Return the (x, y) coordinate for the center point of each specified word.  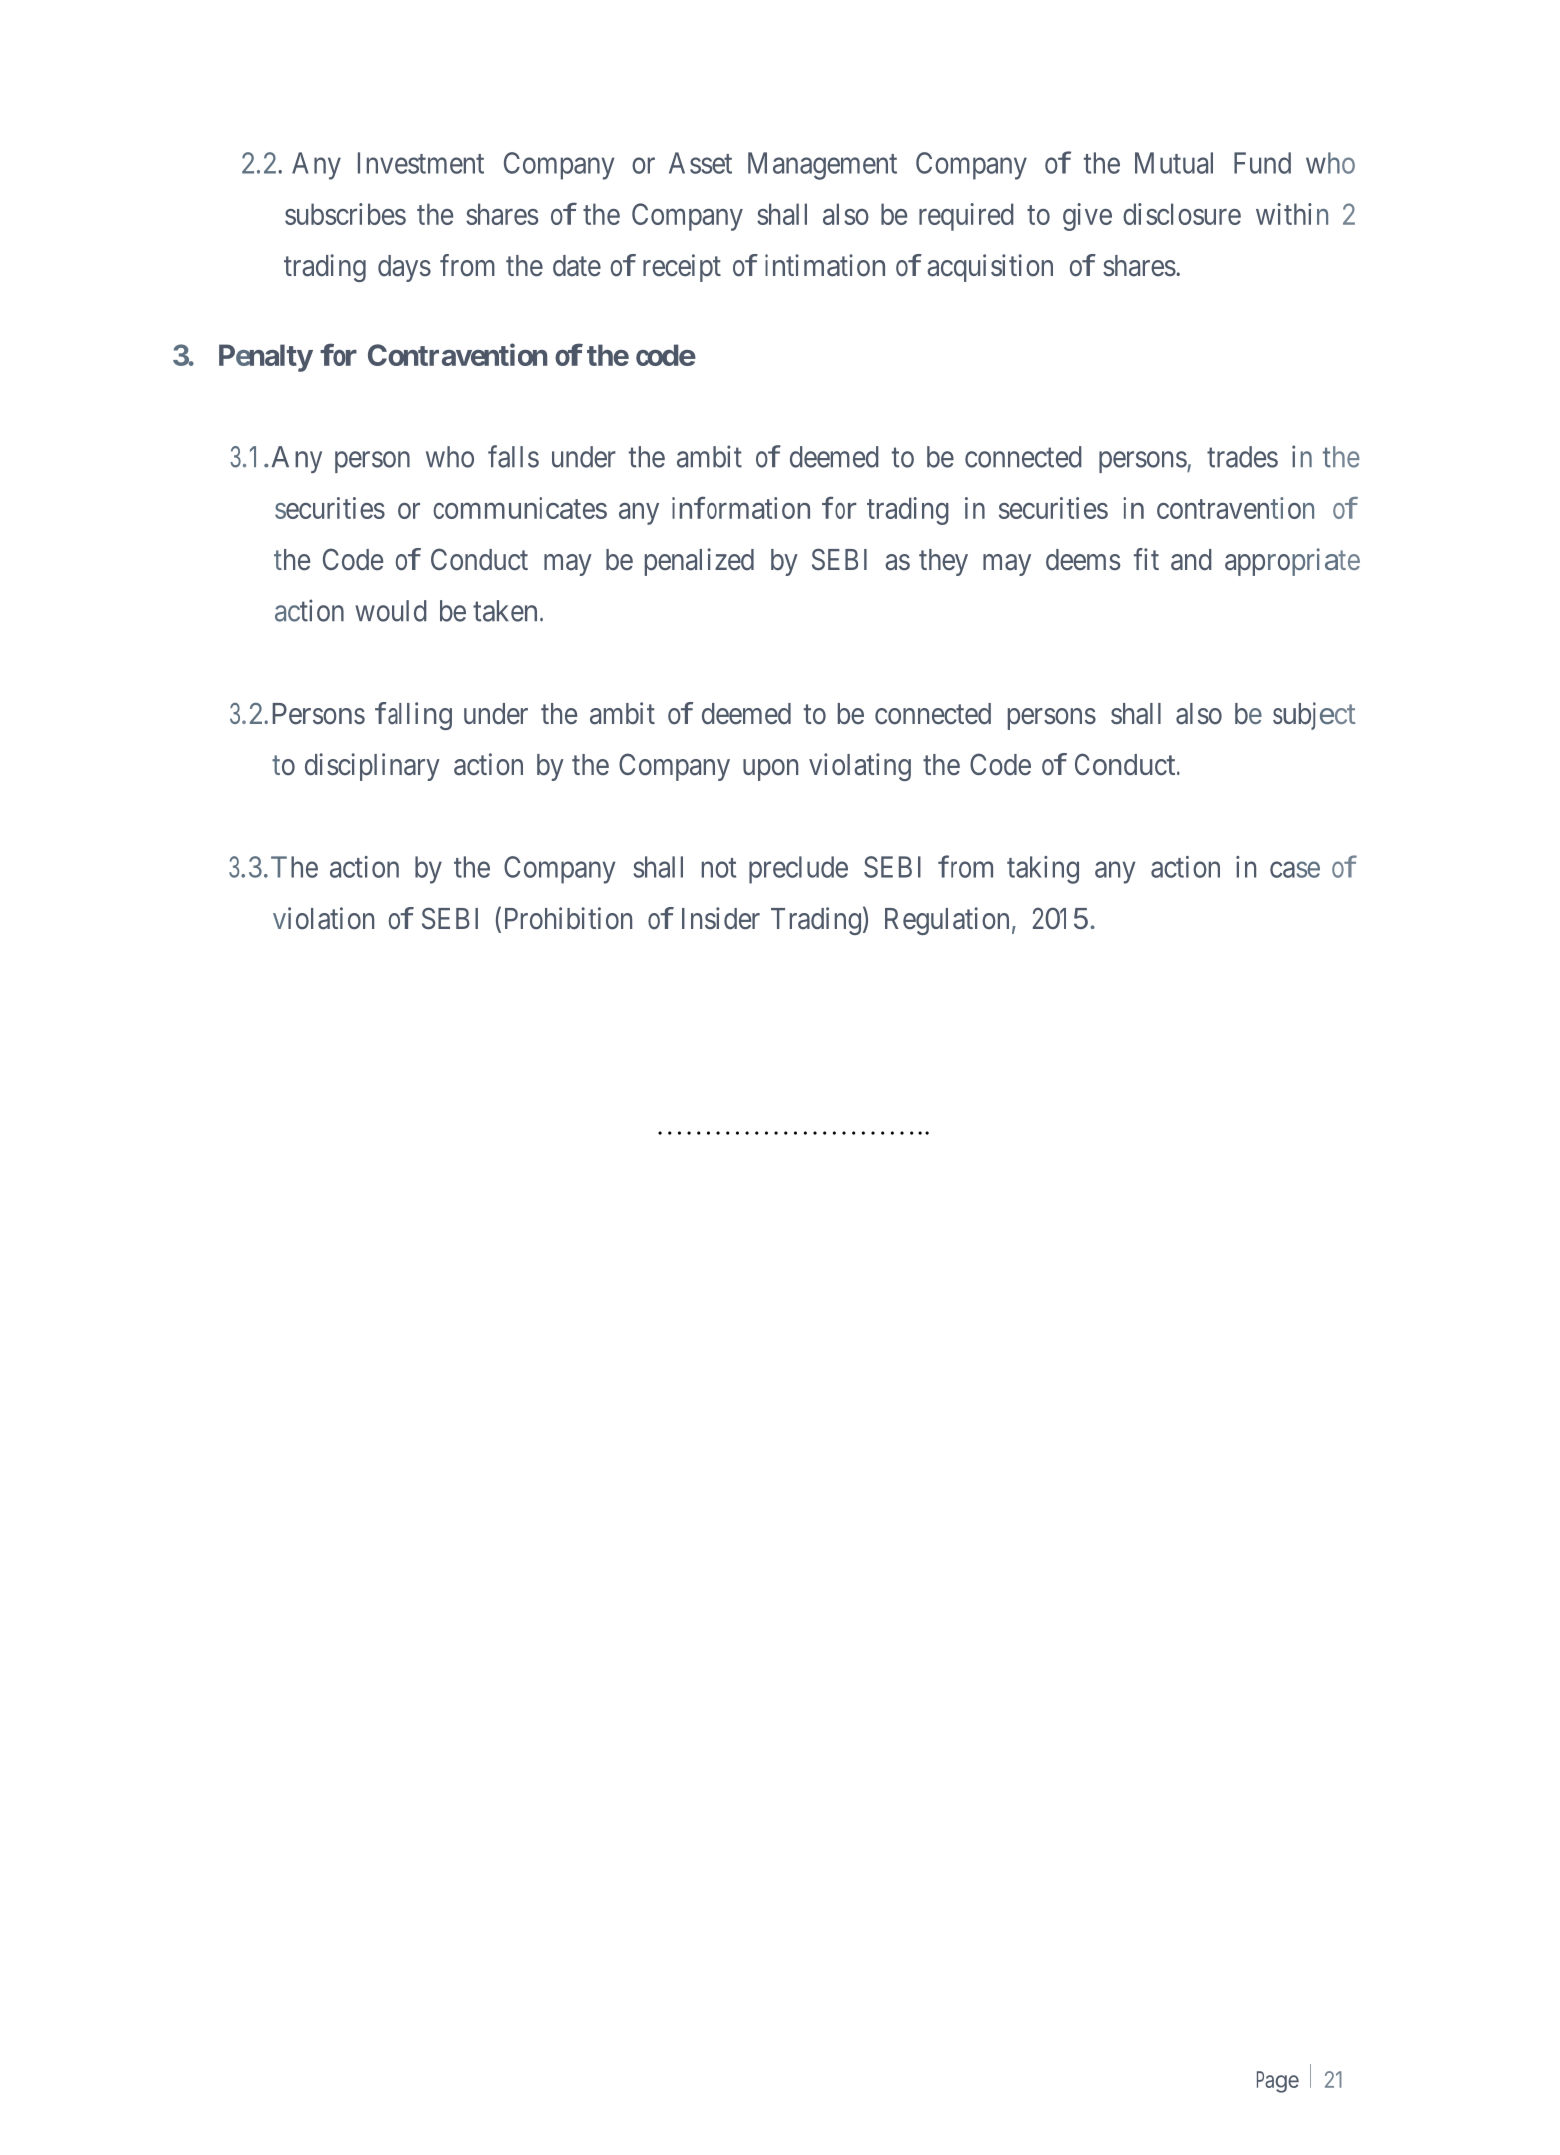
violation (323, 918)
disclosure (1182, 214)
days (404, 268)
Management (822, 166)
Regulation (947, 921)
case (1295, 870)
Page (1278, 2082)
